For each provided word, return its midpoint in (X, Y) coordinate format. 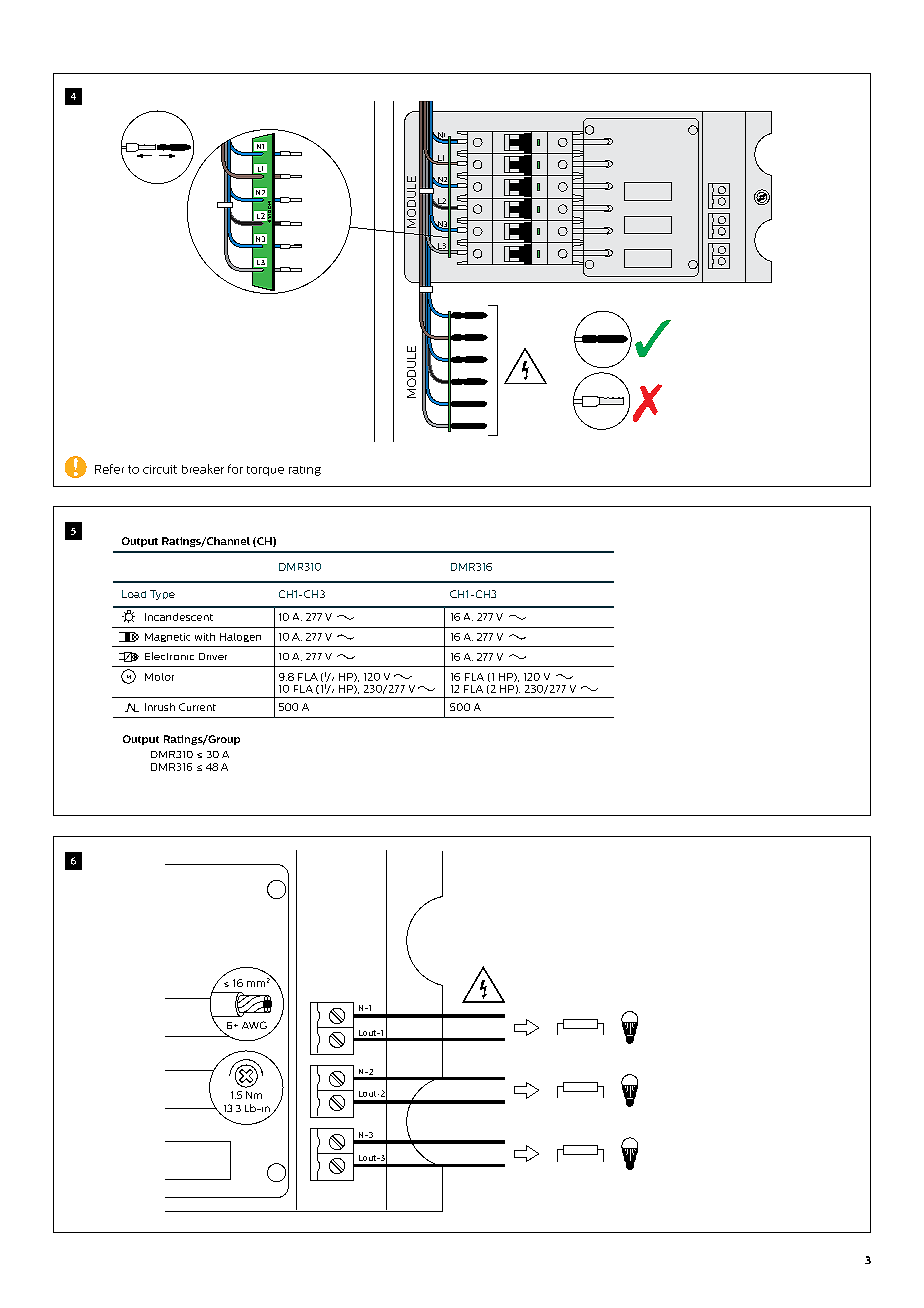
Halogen (240, 637)
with (205, 637)
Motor (159, 677)
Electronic (169, 656)
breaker (203, 469)
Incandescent (179, 617)
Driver (213, 656)
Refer (109, 469)
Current (197, 707)
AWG (254, 1025)
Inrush (160, 707)
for (235, 469)
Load (134, 594)
